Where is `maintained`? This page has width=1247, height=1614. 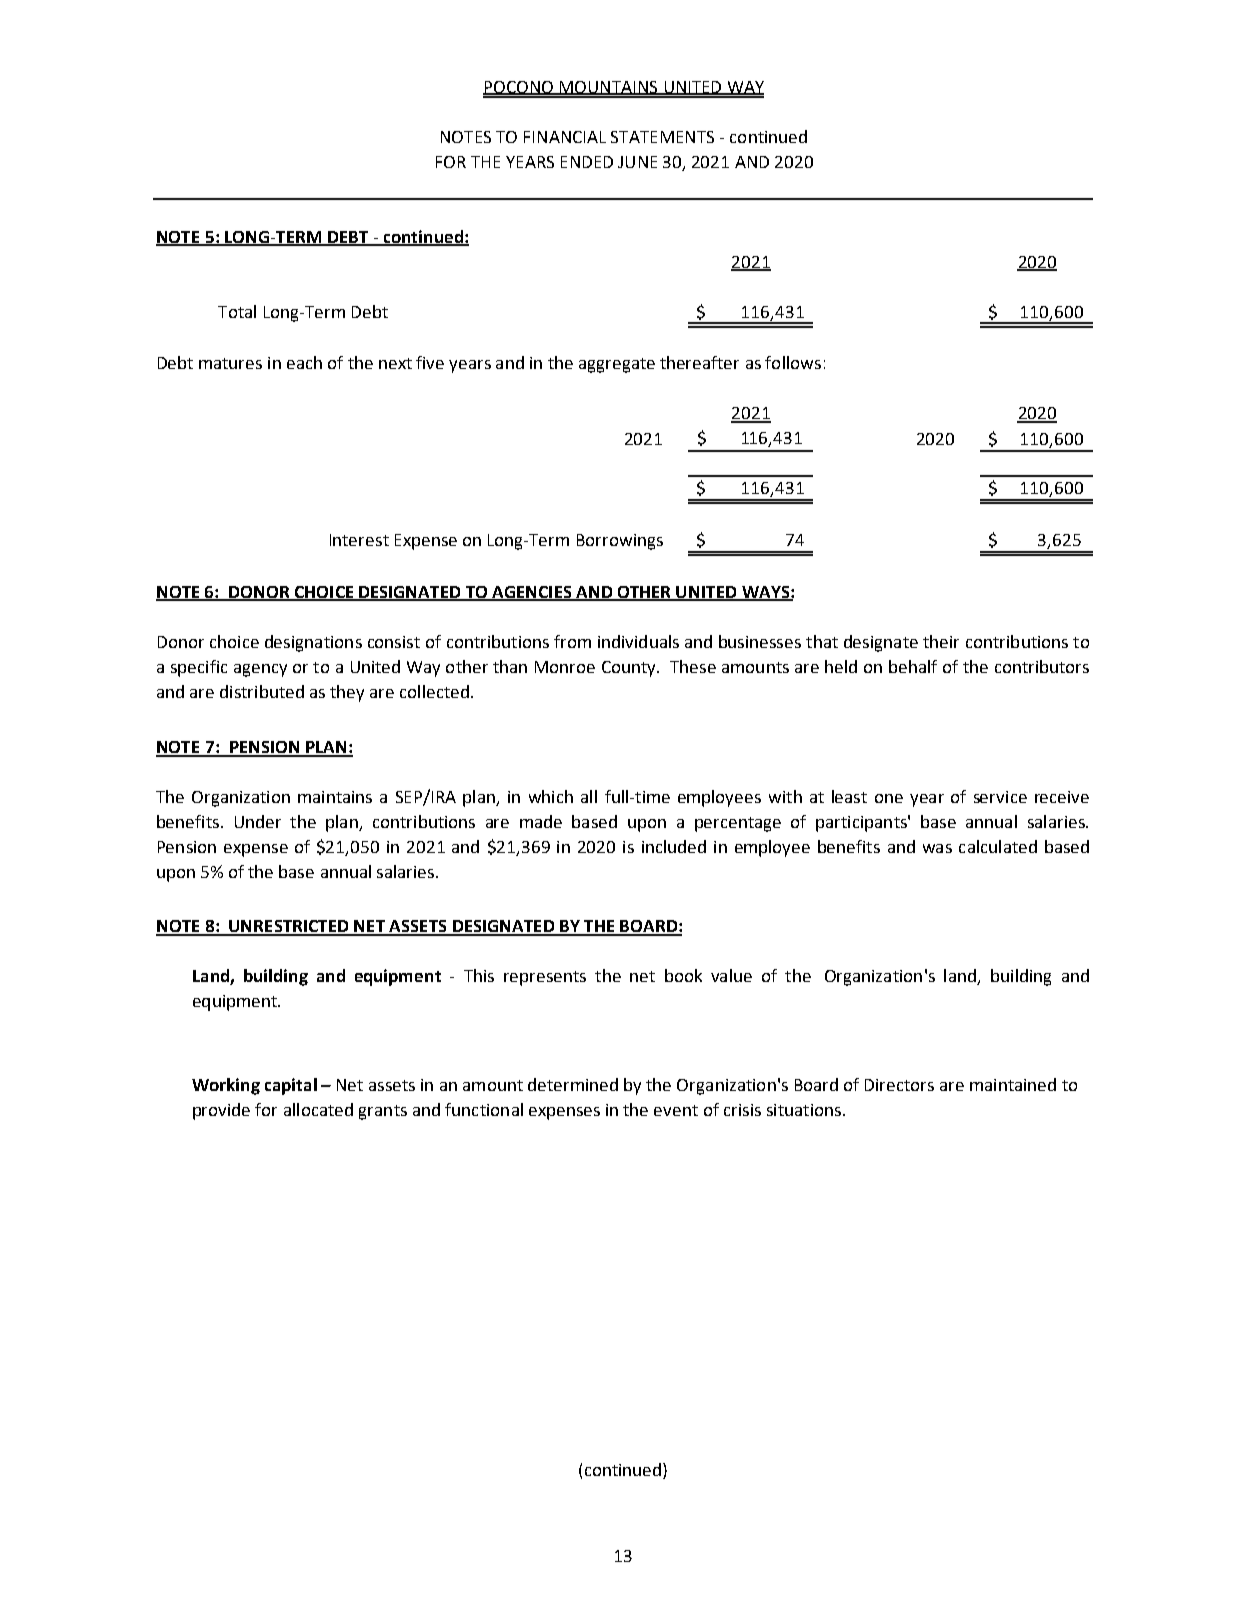
maintained is located at coordinates (1013, 1084).
